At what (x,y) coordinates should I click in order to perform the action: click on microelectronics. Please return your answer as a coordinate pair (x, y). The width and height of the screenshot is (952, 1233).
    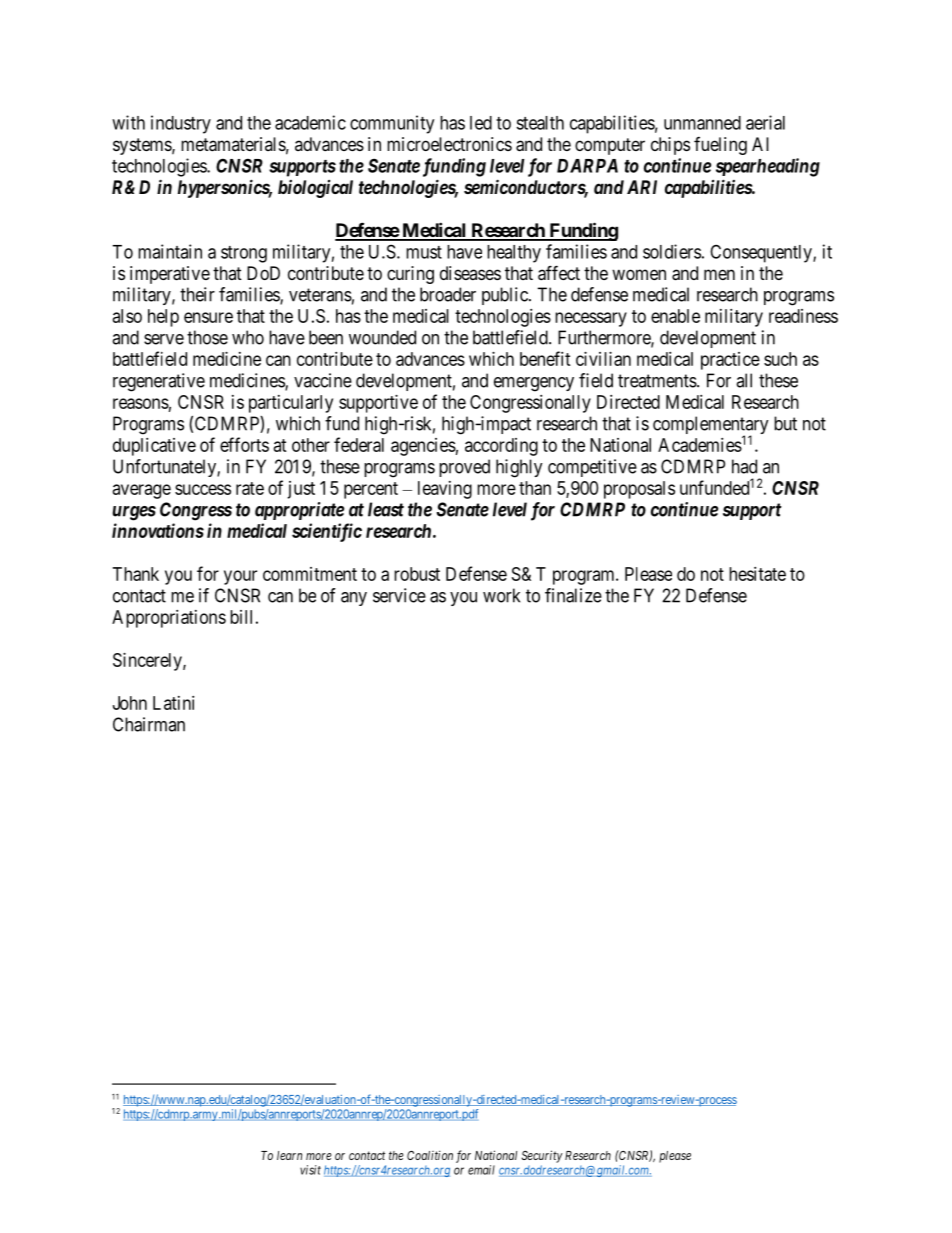
    Looking at the image, I should click on (449, 144).
